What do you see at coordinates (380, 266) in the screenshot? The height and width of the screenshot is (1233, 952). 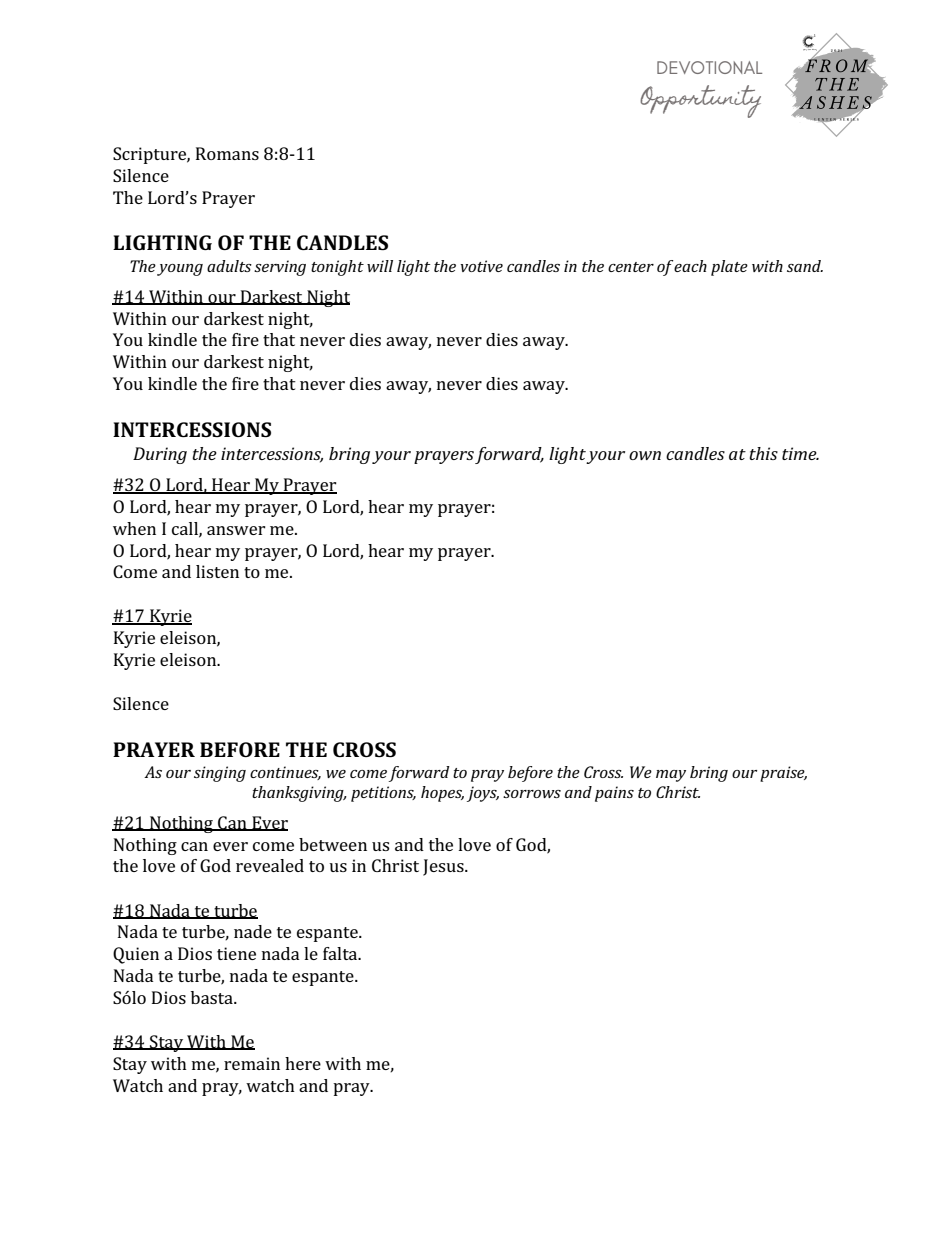 I see `will` at bounding box center [380, 266].
